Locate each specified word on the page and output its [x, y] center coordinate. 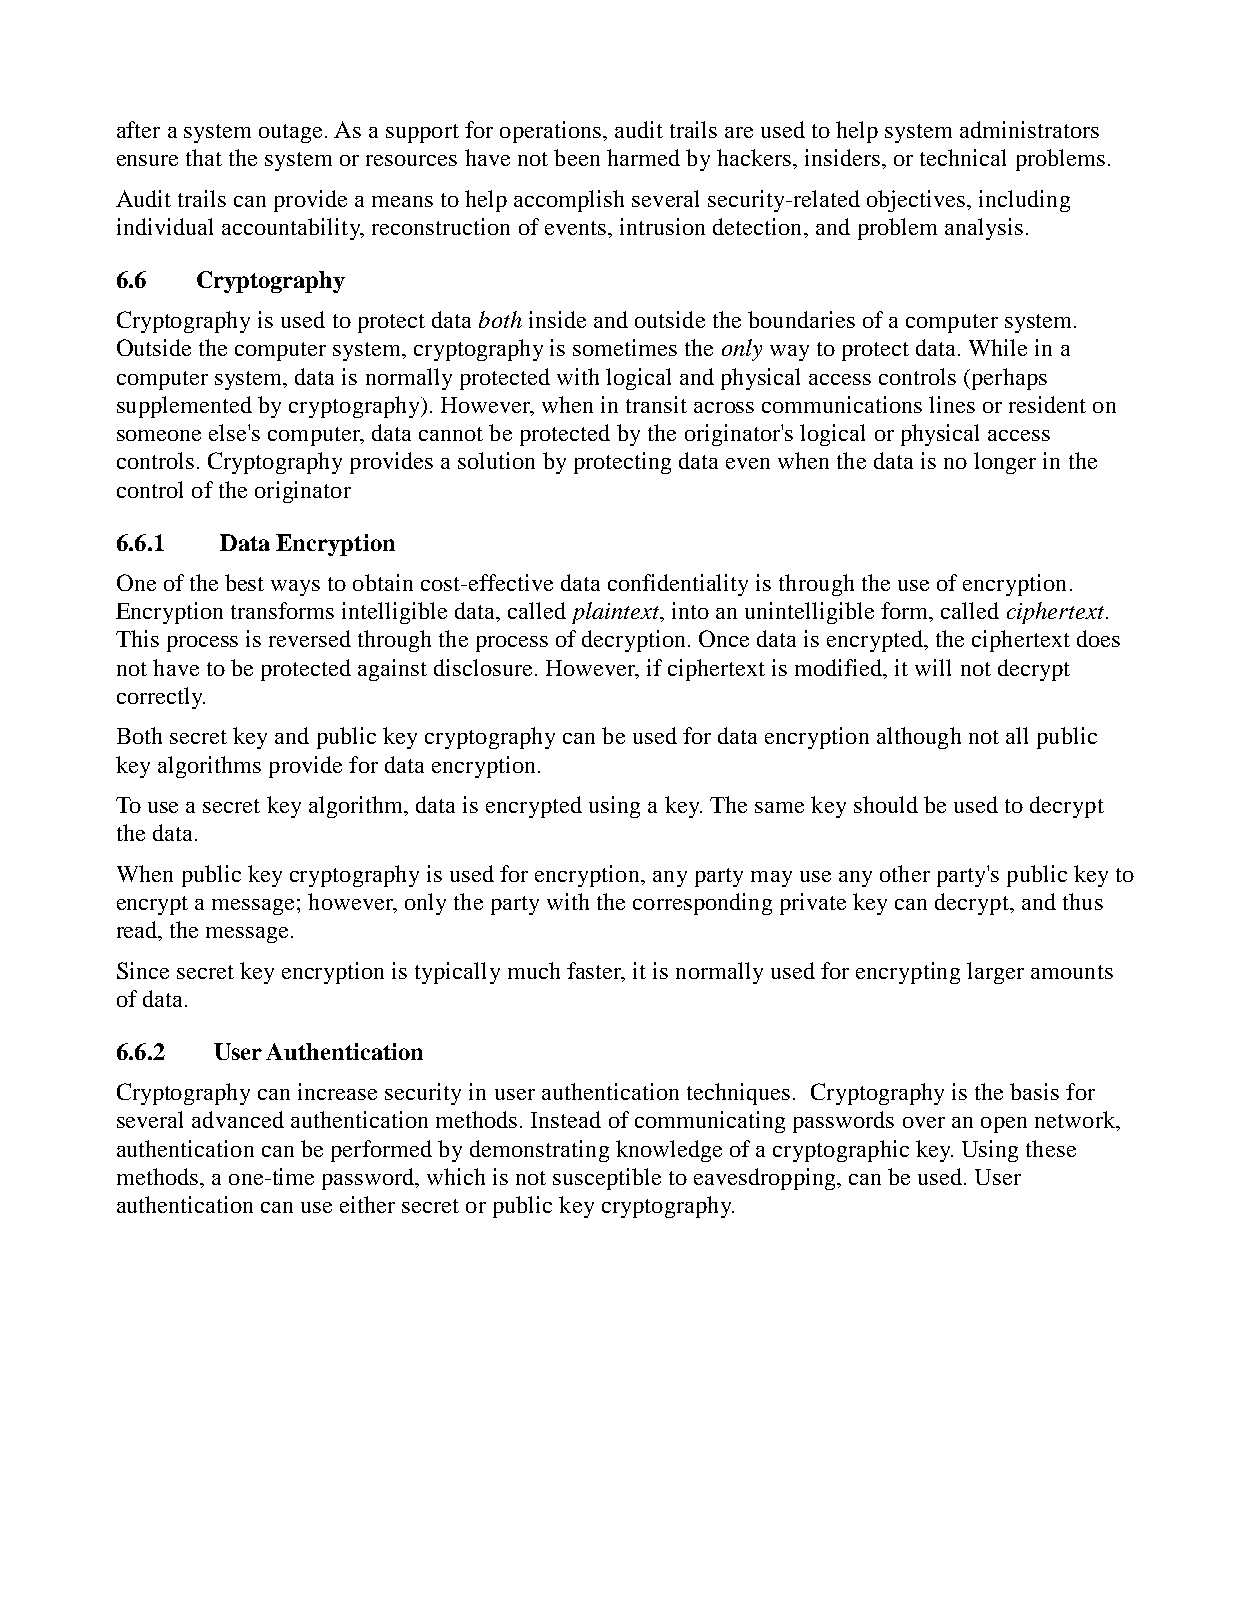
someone [159, 435]
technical [963, 157]
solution [496, 460]
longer [1005, 463]
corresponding [702, 904]
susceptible [607, 1179]
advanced [238, 1119]
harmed [643, 157]
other [905, 873]
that [204, 157]
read [138, 931]
